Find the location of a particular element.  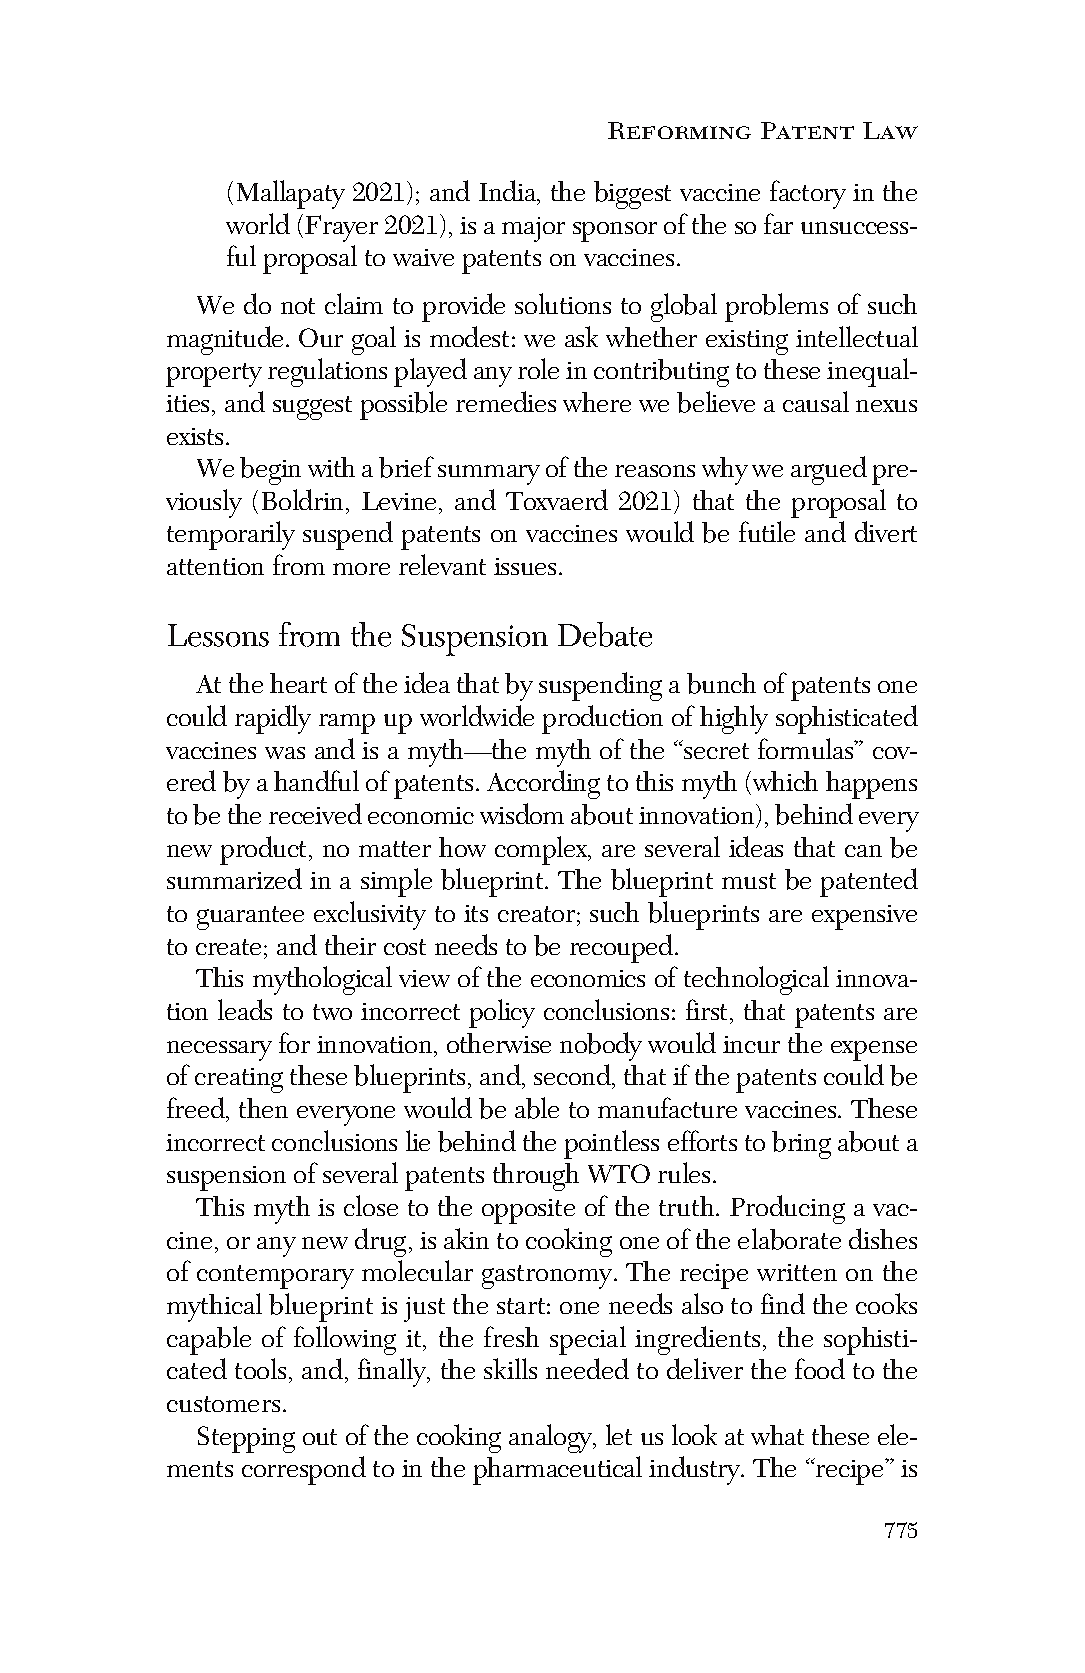

suggest is located at coordinates (312, 408).
